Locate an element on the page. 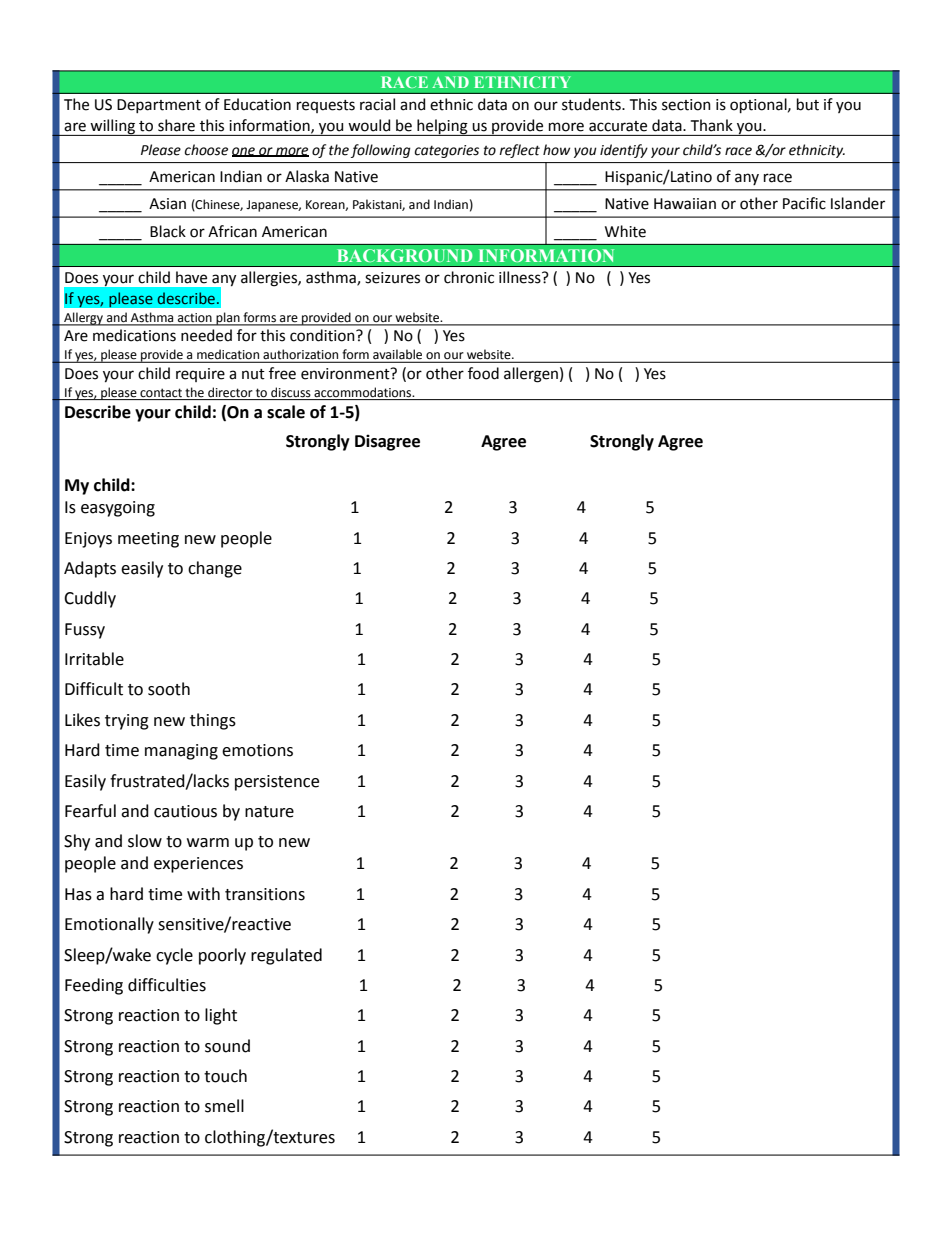 The image size is (952, 1233). allergen is located at coordinates (531, 375).
